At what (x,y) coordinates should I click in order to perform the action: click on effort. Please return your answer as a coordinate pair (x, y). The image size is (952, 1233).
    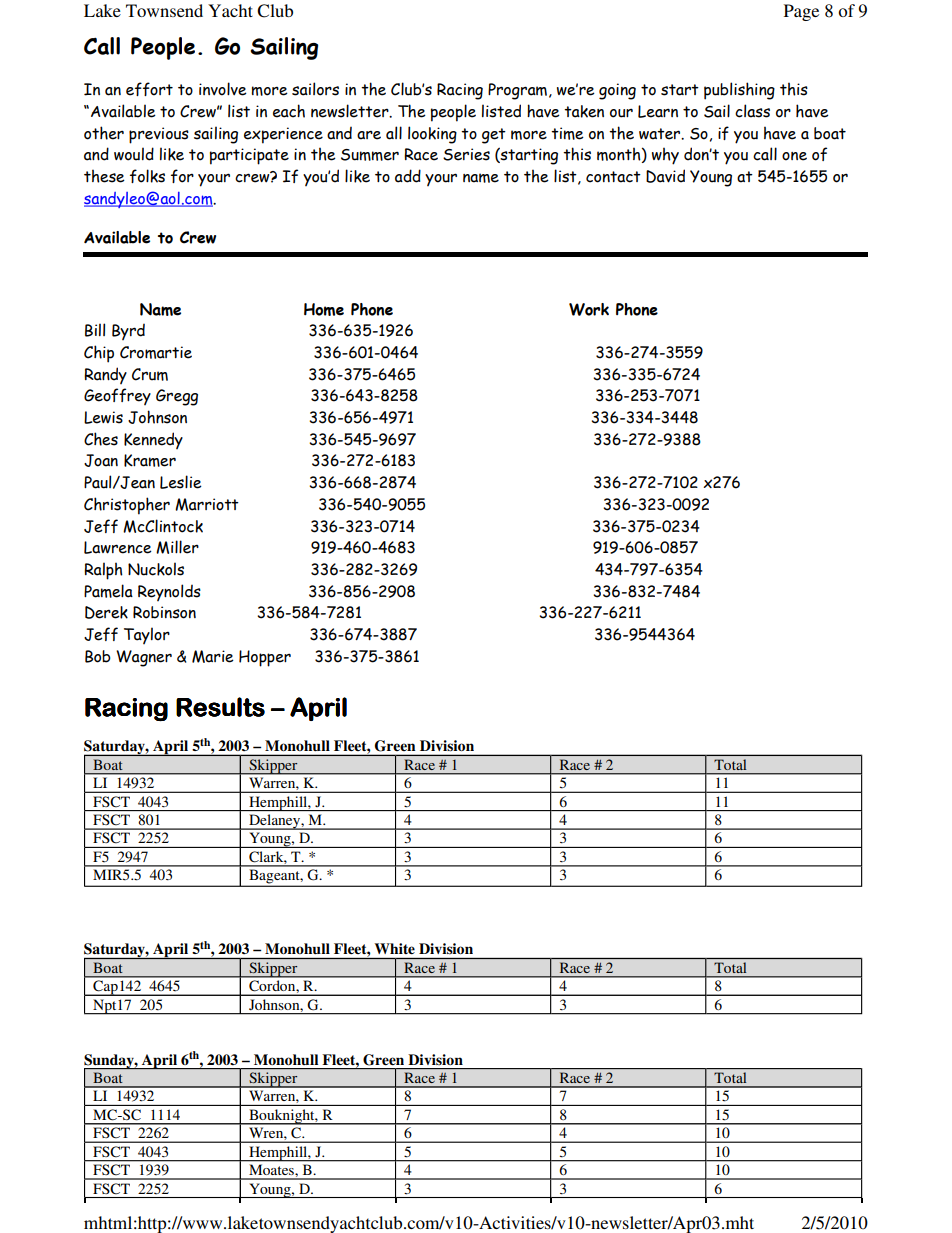
    Looking at the image, I should click on (149, 89).
